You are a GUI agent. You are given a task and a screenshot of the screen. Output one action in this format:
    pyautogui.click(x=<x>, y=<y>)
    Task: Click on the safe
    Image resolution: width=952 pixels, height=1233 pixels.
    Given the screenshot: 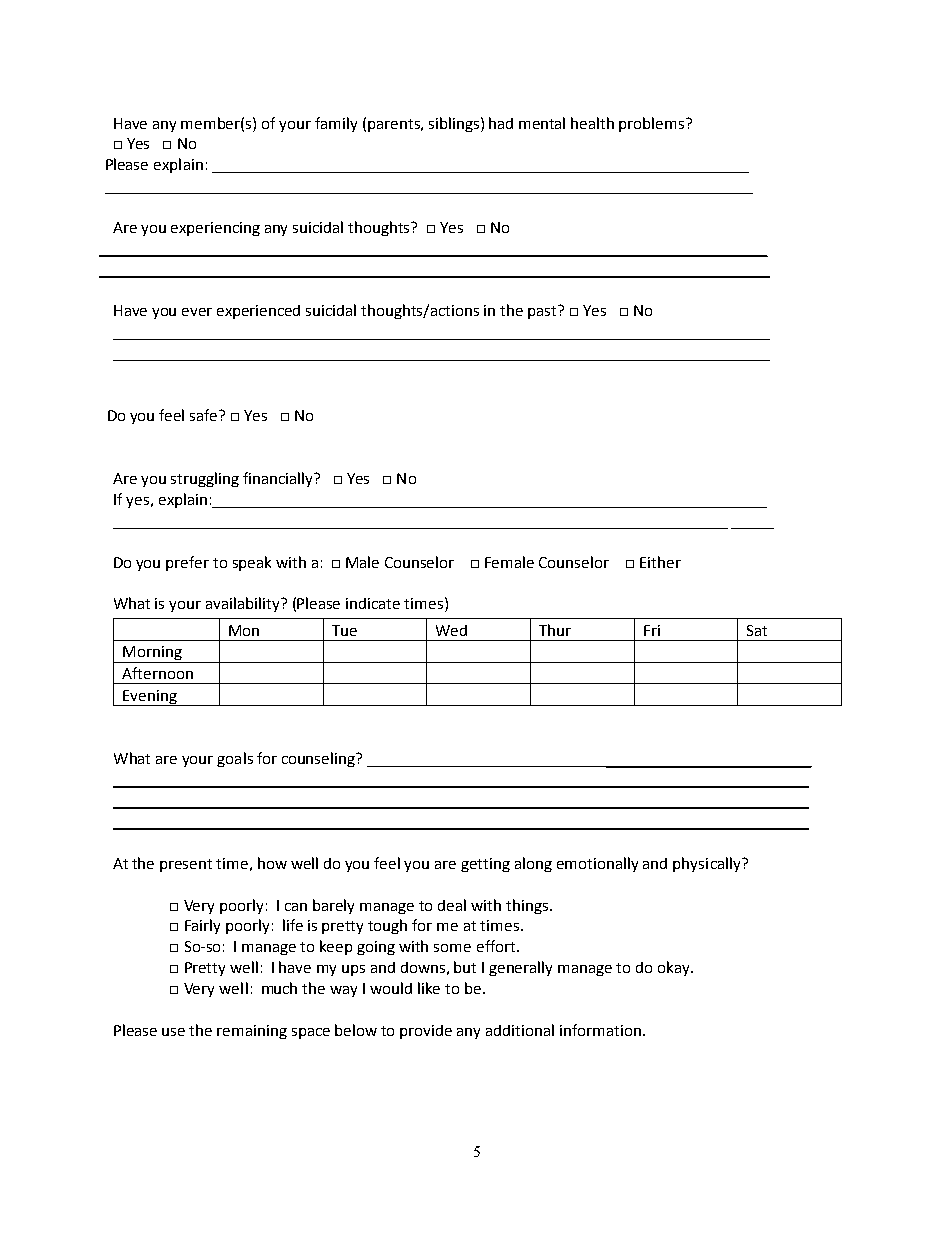 What is the action you would take?
    pyautogui.click(x=205, y=415)
